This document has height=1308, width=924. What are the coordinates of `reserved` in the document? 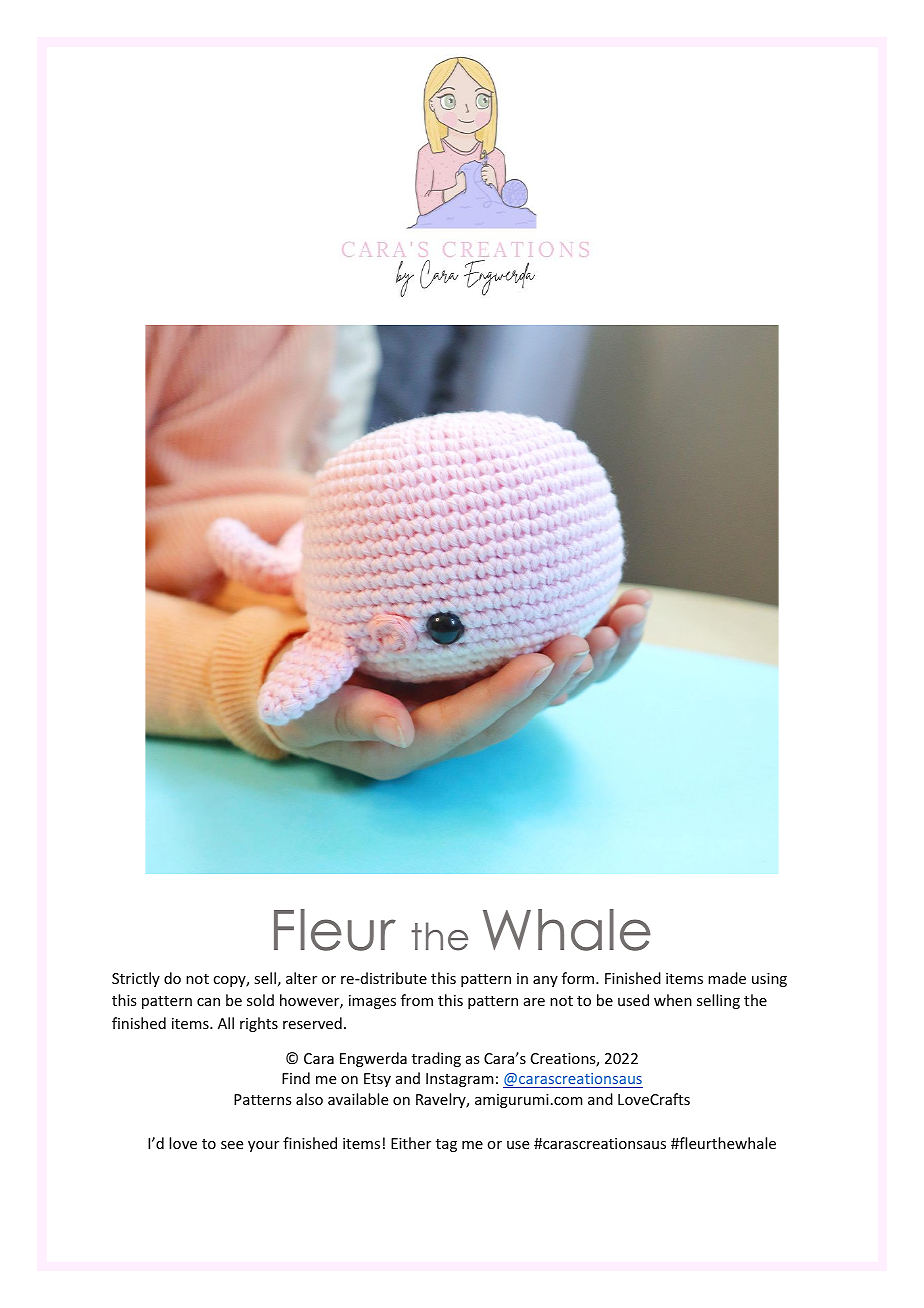 It's located at (312, 1023).
